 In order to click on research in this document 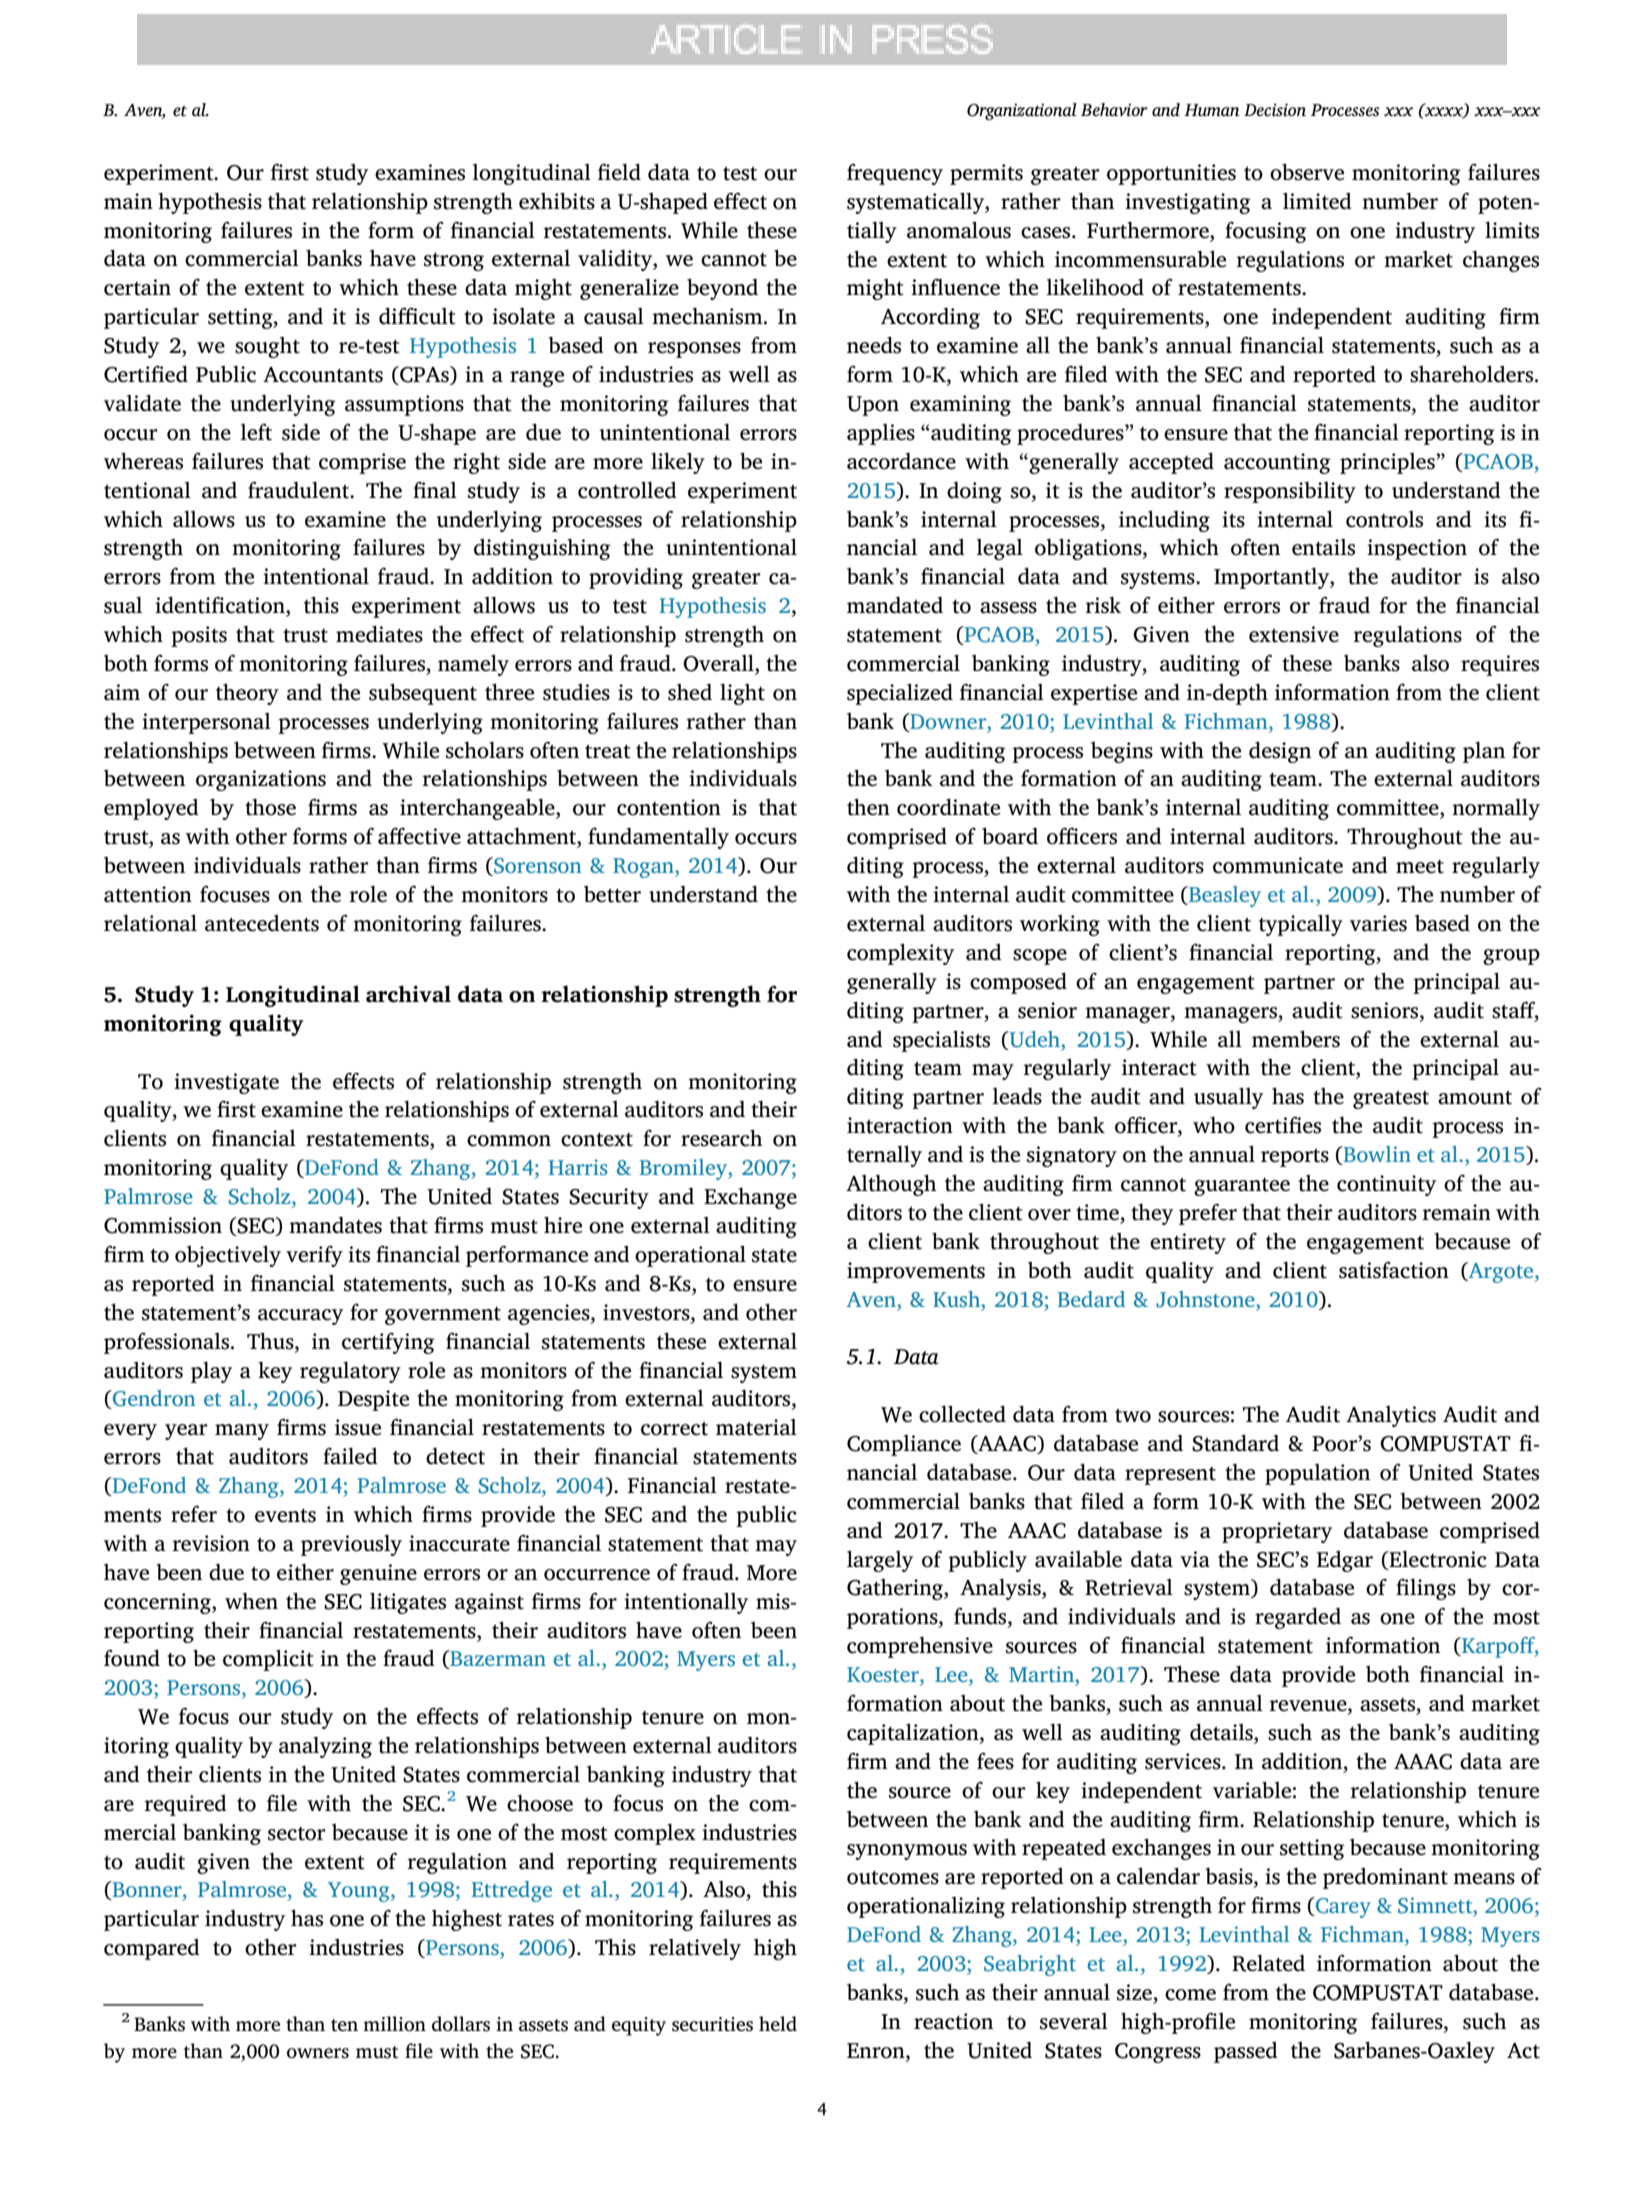, I will do `click(722, 1138)`.
